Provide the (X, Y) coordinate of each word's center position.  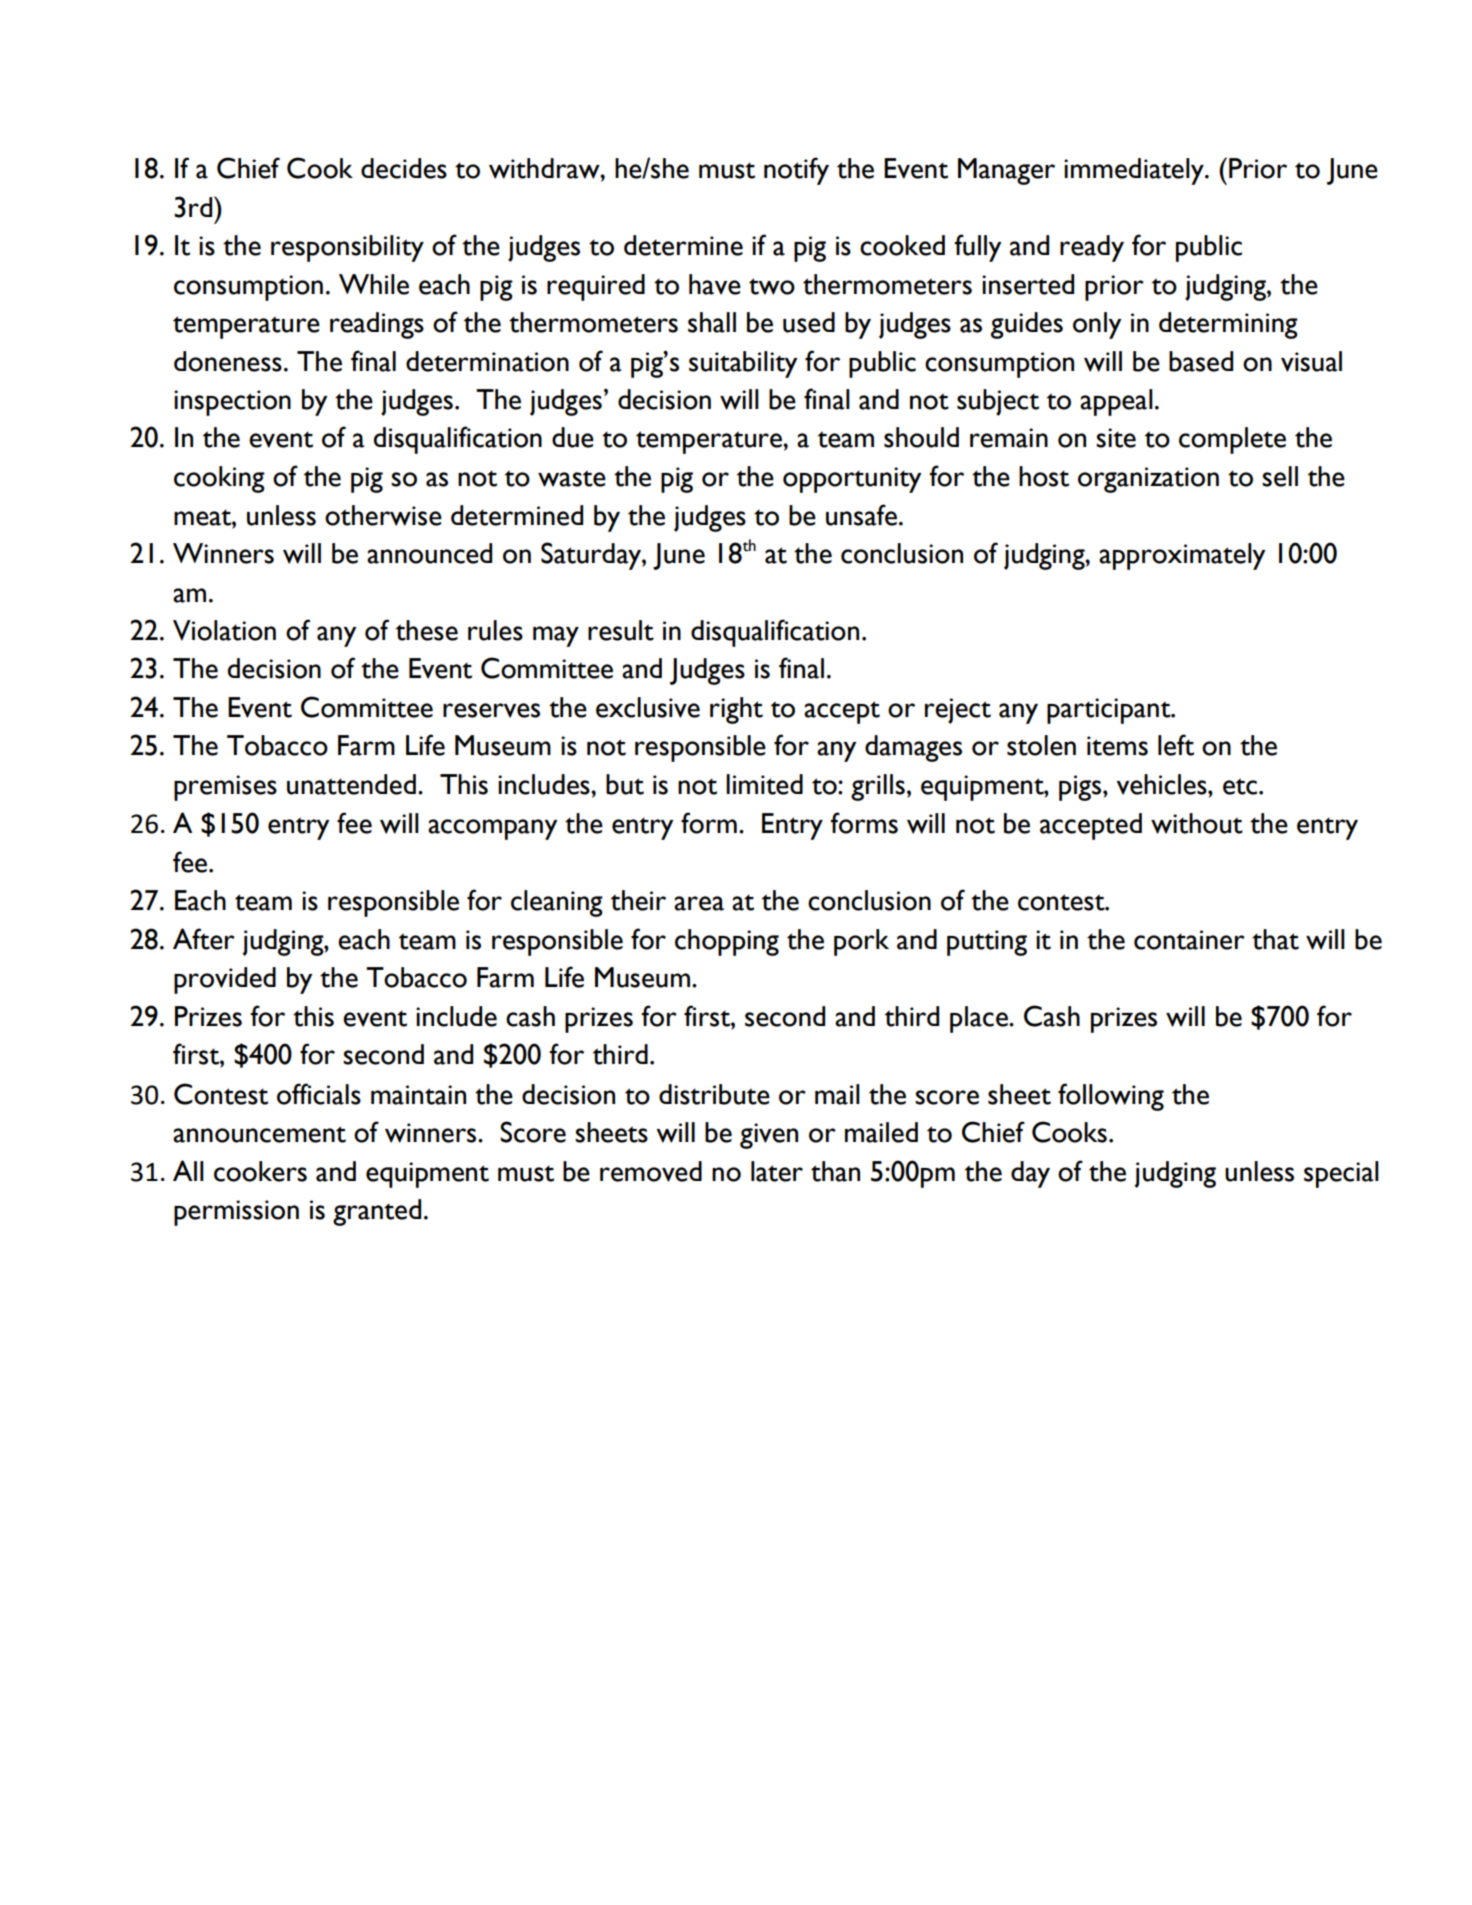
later (777, 1171)
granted (377, 1212)
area (699, 903)
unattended (351, 784)
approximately (1182, 556)
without (1197, 823)
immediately (1135, 171)
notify (796, 171)
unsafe (861, 515)
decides (404, 168)
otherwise (383, 515)
